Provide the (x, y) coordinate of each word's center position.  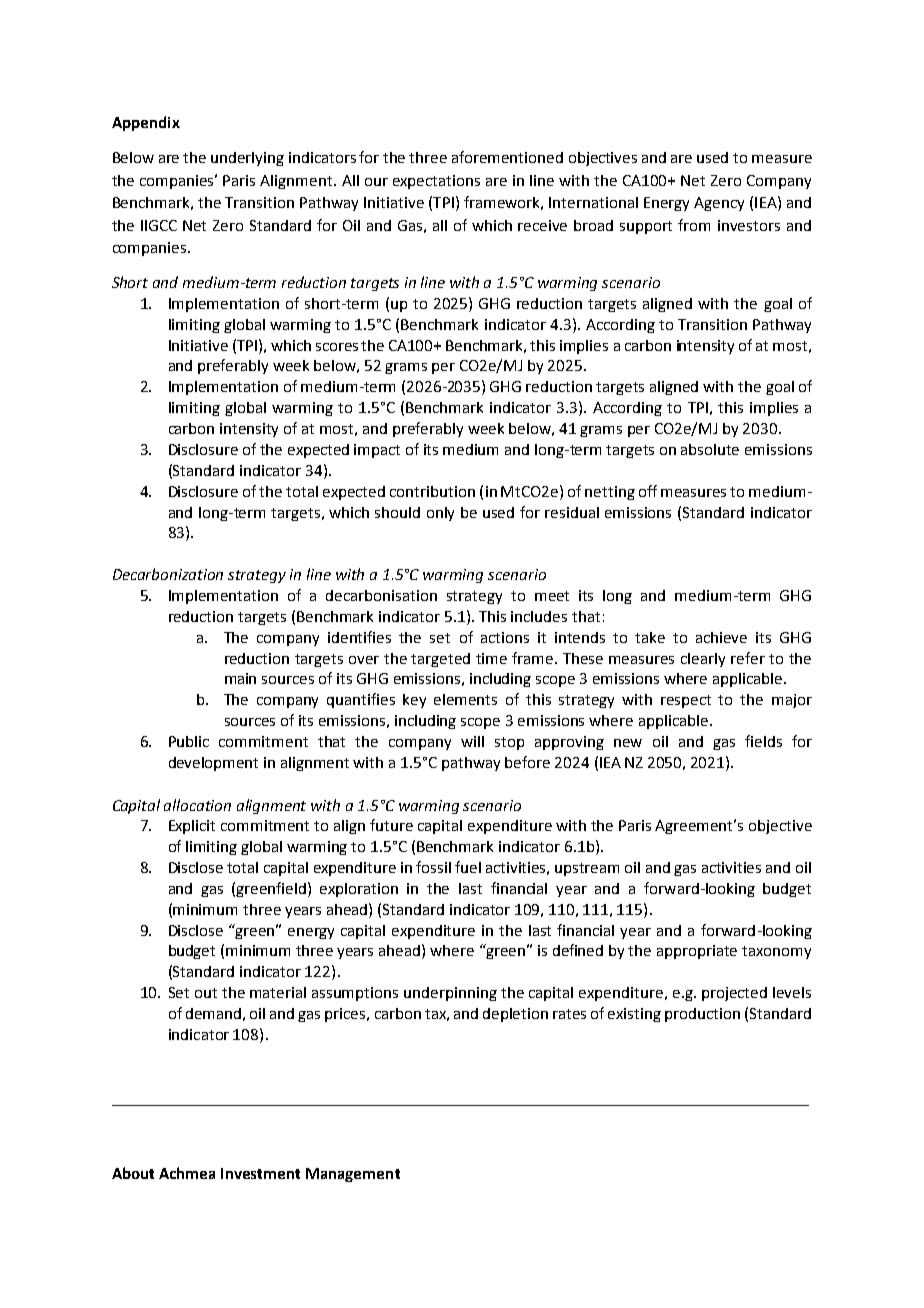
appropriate (697, 952)
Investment (260, 1173)
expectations (436, 182)
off (648, 491)
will (472, 741)
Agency (719, 204)
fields (763, 741)
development (213, 764)
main (240, 678)
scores (337, 347)
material (278, 992)
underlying (247, 159)
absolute (710, 449)
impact (377, 451)
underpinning (450, 994)
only (440, 514)
